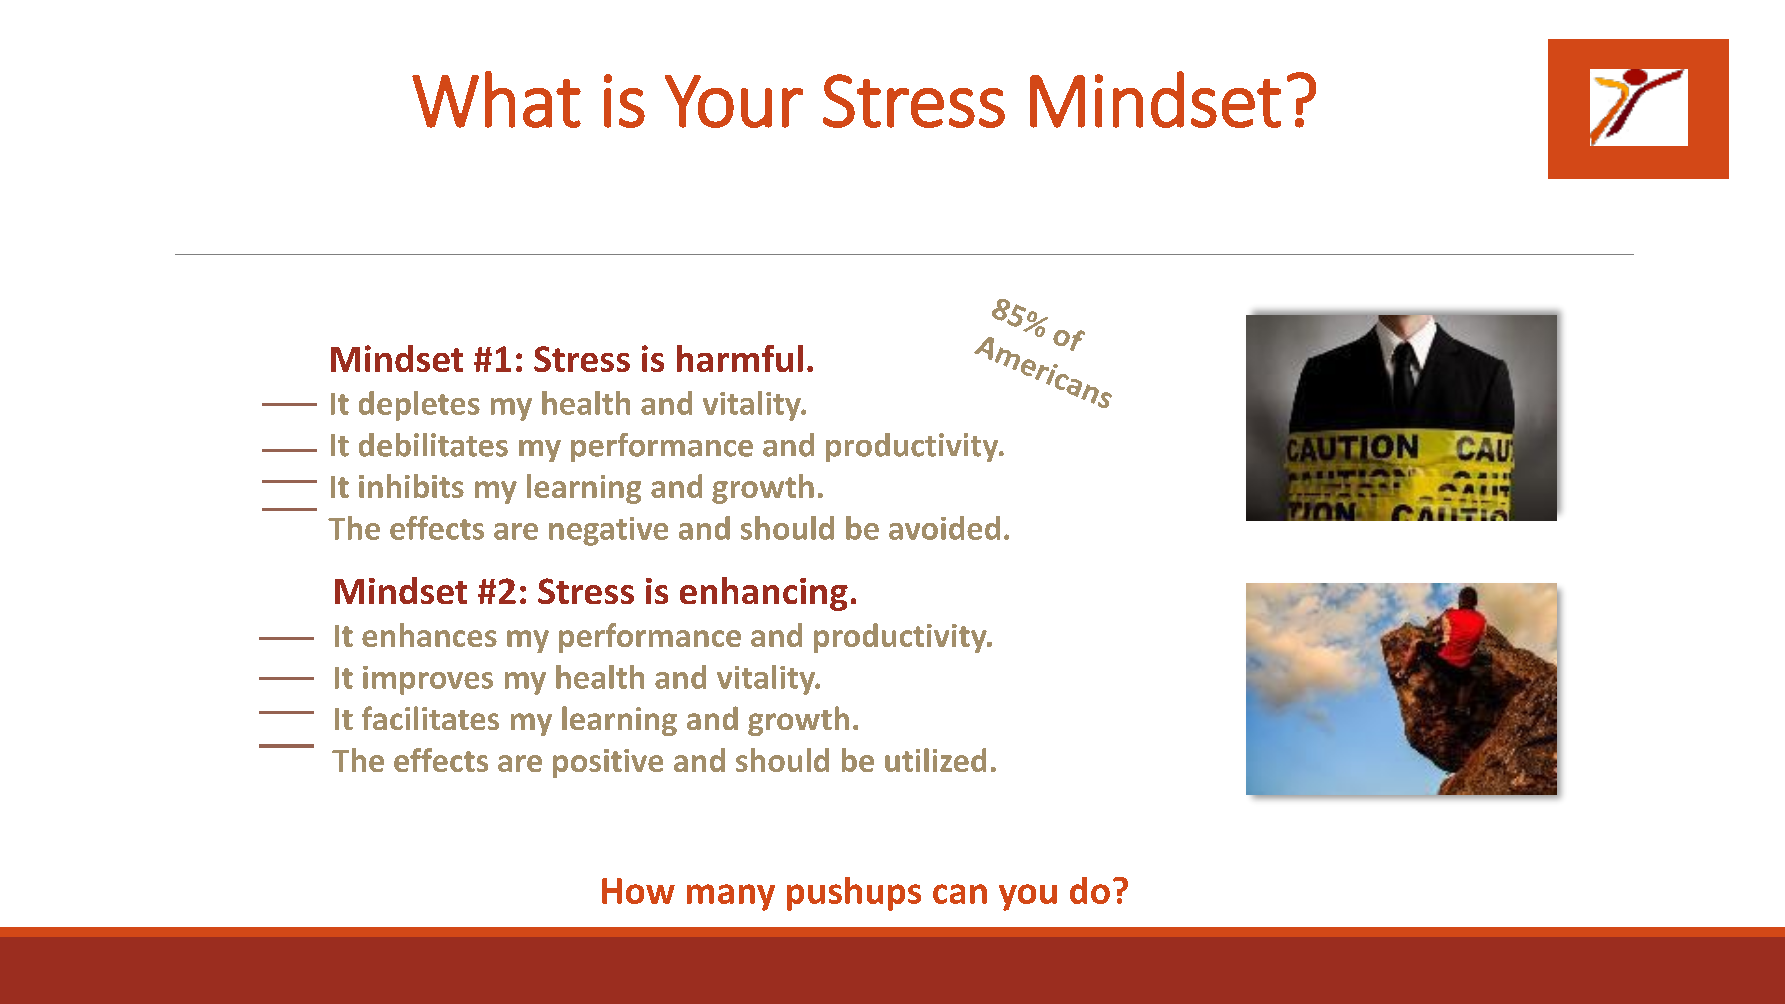 The width and height of the image is (1785, 1004). What do you see at coordinates (935, 760) in the image?
I see `utilized` at bounding box center [935, 760].
